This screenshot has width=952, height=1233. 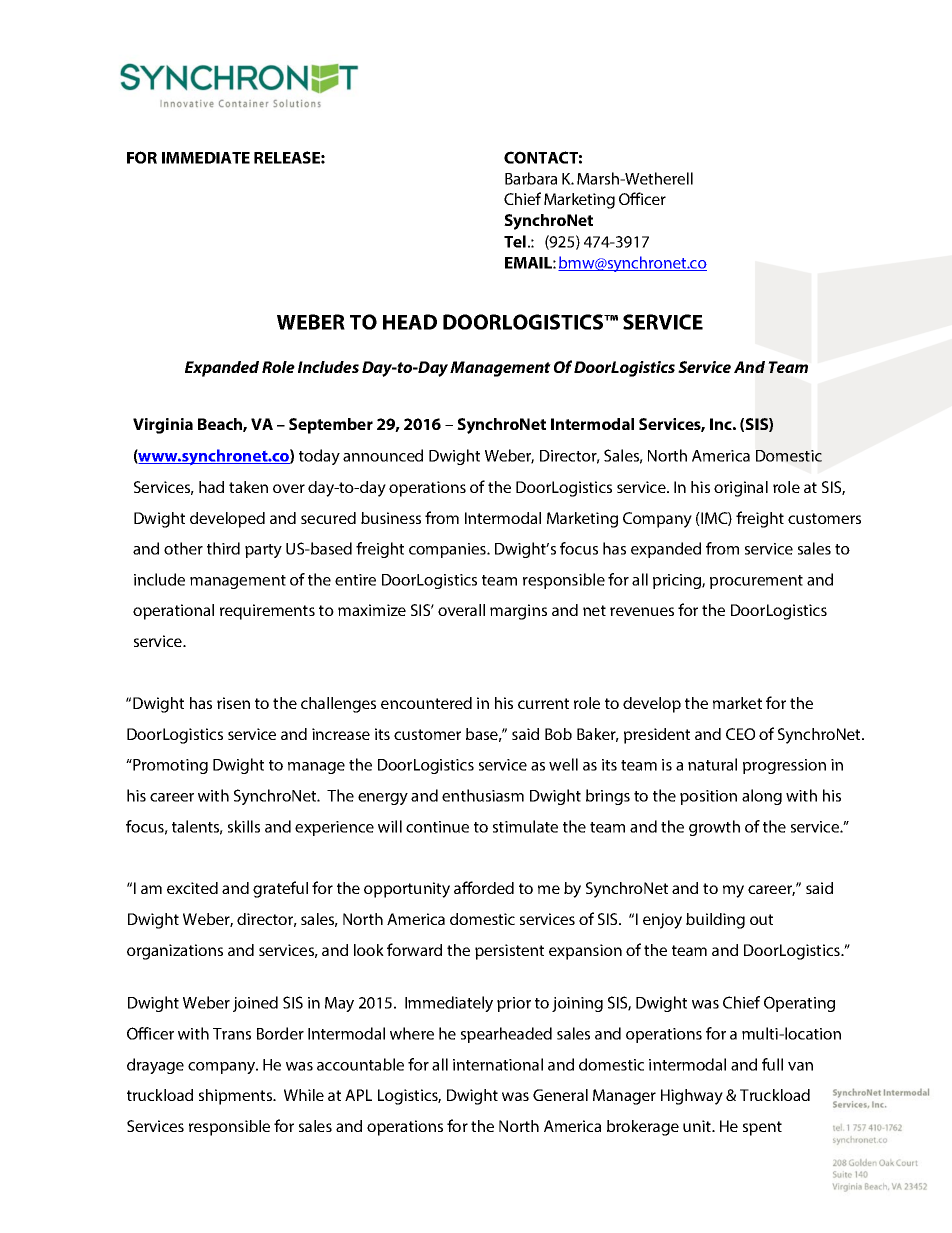 I want to click on international, so click(x=498, y=1064).
